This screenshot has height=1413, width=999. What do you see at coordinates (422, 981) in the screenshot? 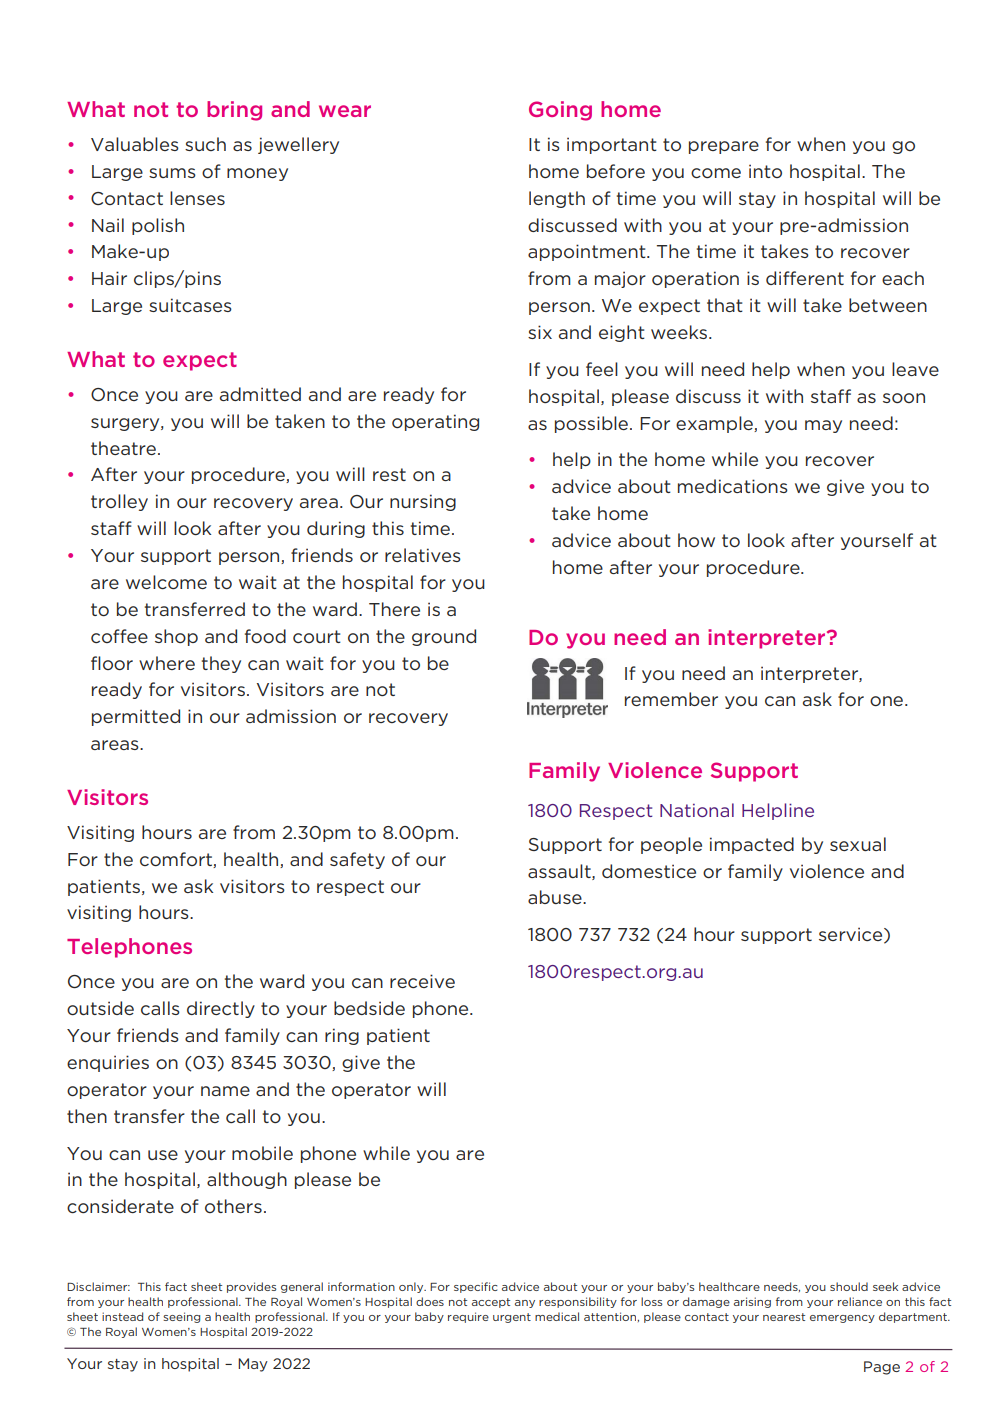
I see `receive` at bounding box center [422, 981].
